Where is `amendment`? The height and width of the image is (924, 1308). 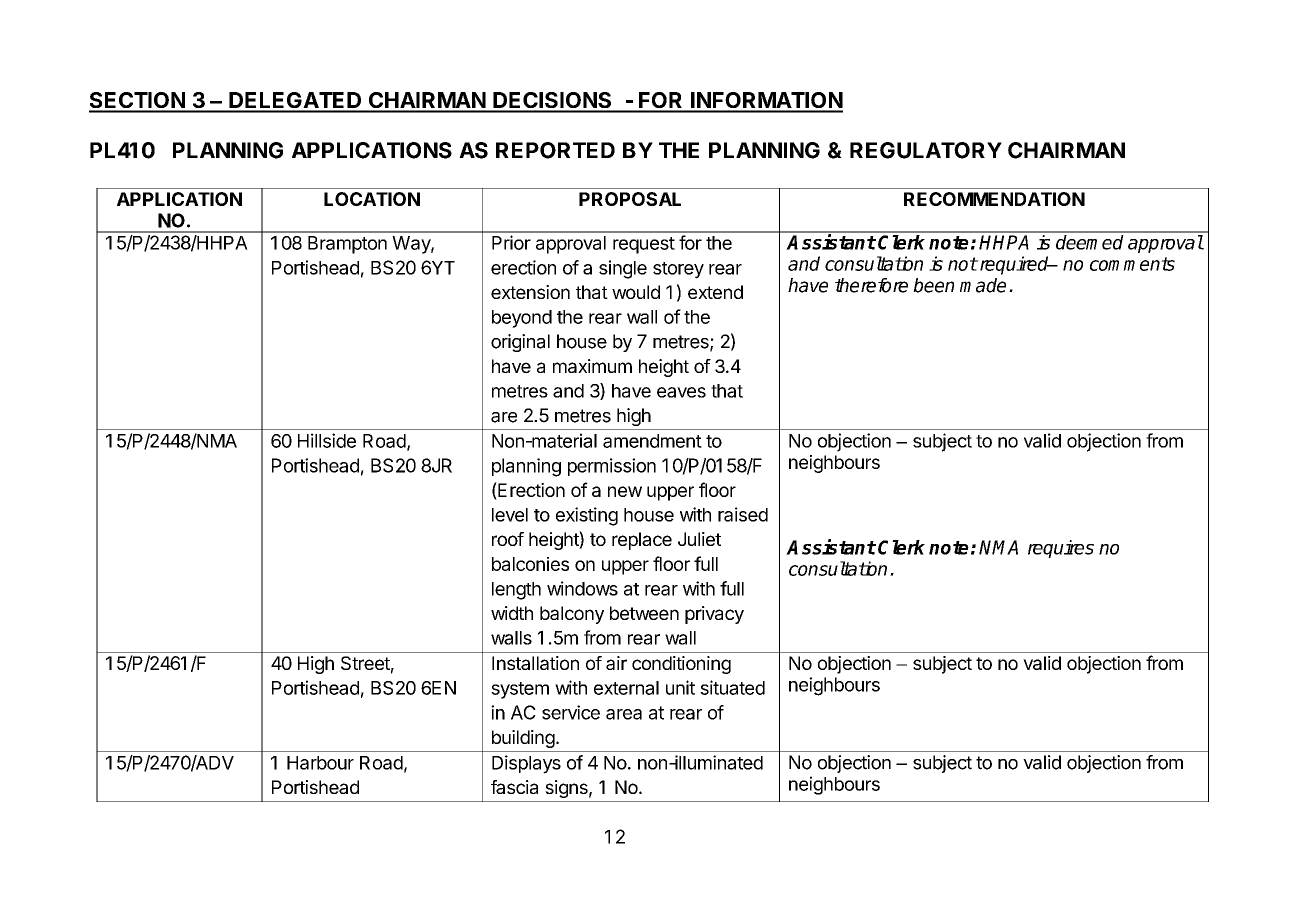
amendment is located at coordinates (652, 441).
